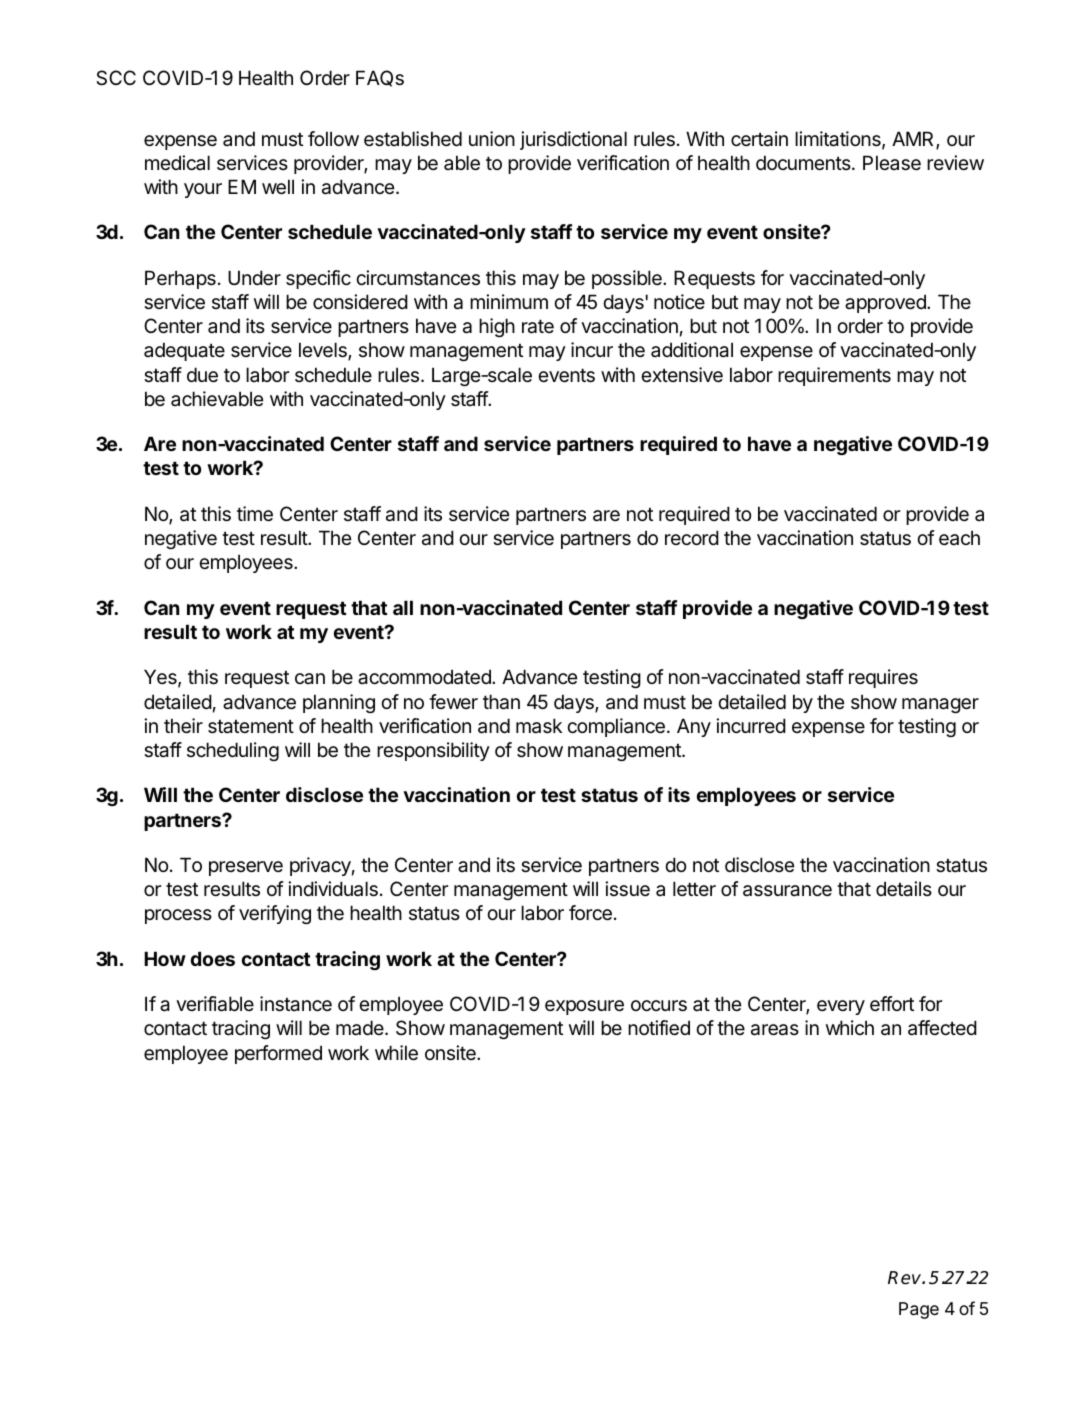 This screenshot has height=1403, width=1084. What do you see at coordinates (278, 1054) in the screenshot?
I see `performed` at bounding box center [278, 1054].
